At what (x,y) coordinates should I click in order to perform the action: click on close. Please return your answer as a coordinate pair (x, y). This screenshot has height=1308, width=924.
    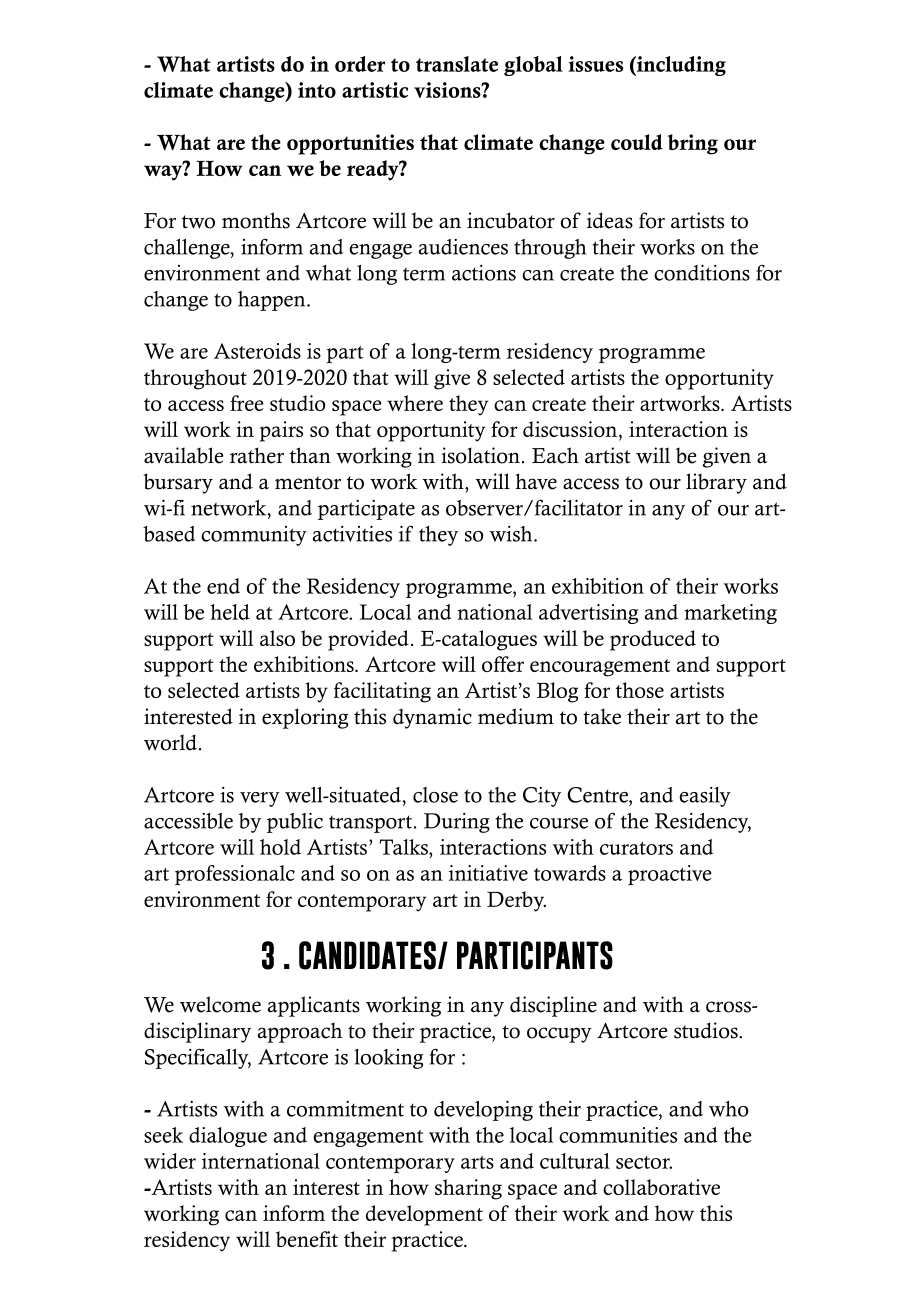
    Looking at the image, I should click on (435, 795).
